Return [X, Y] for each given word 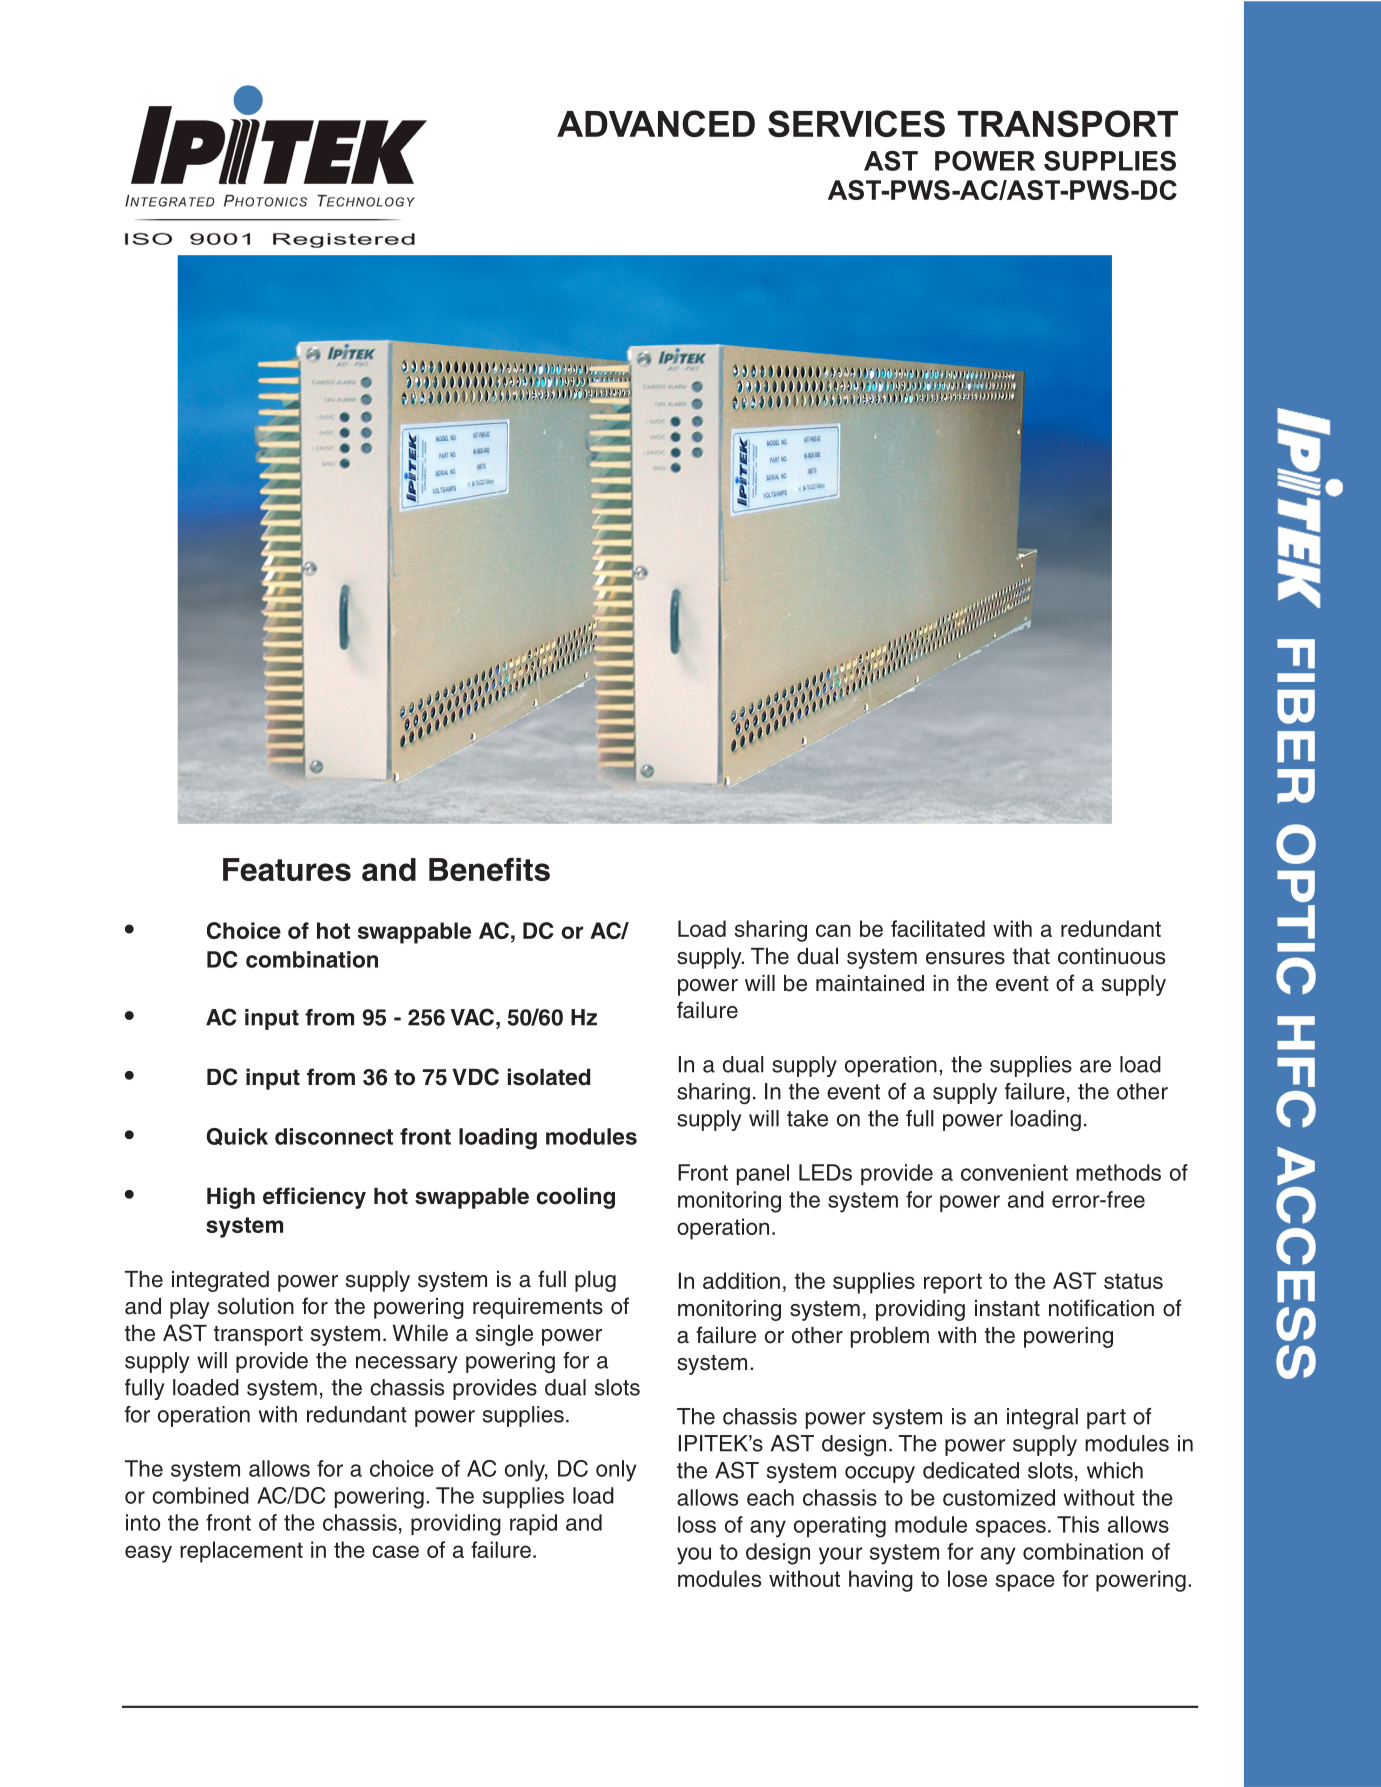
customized [999, 1497]
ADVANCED [656, 123]
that [1031, 956]
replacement [241, 1552]
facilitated [938, 928]
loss [697, 1524]
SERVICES [856, 123]
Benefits [489, 869]
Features [287, 869]
